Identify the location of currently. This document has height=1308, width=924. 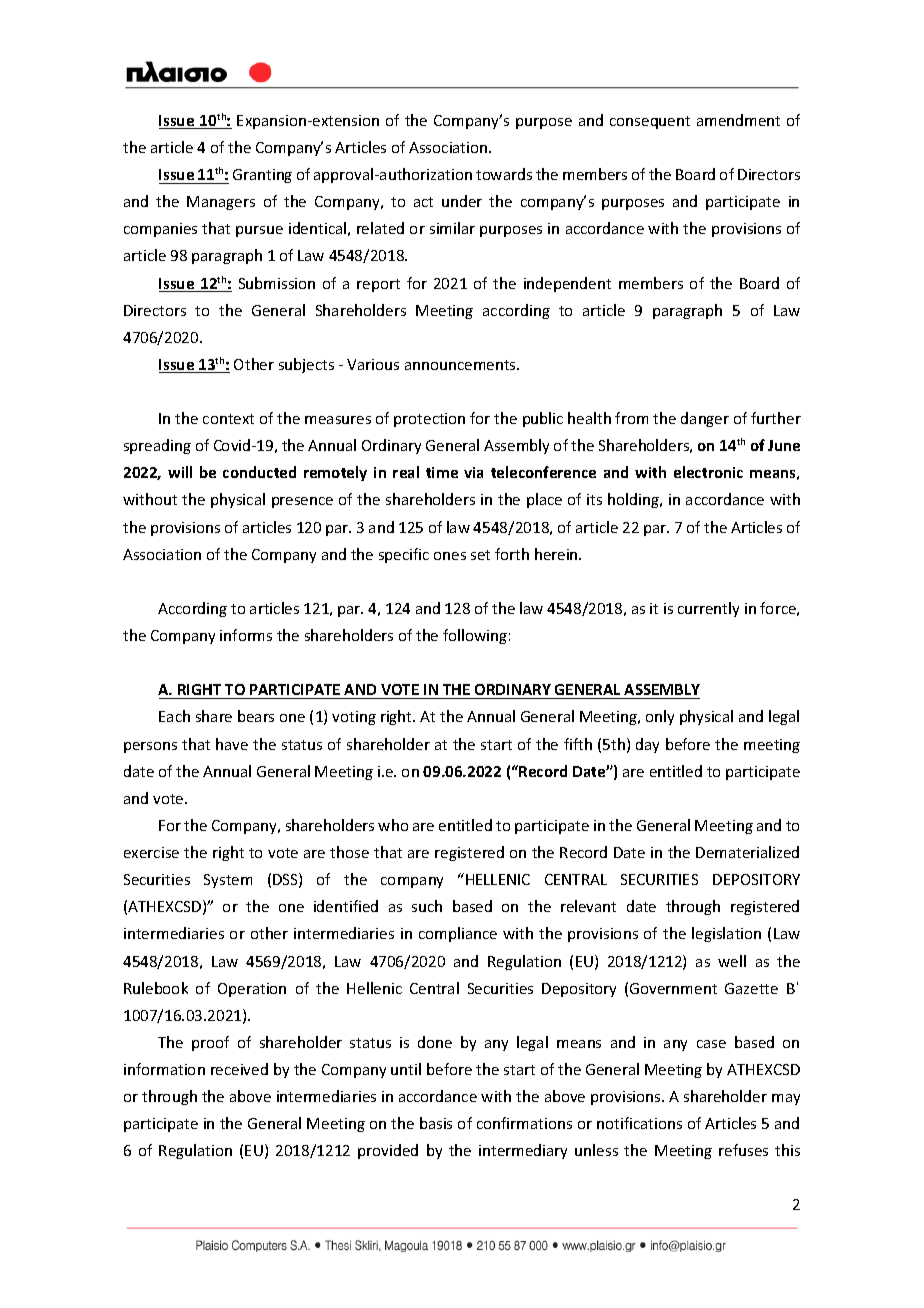
(708, 609).
